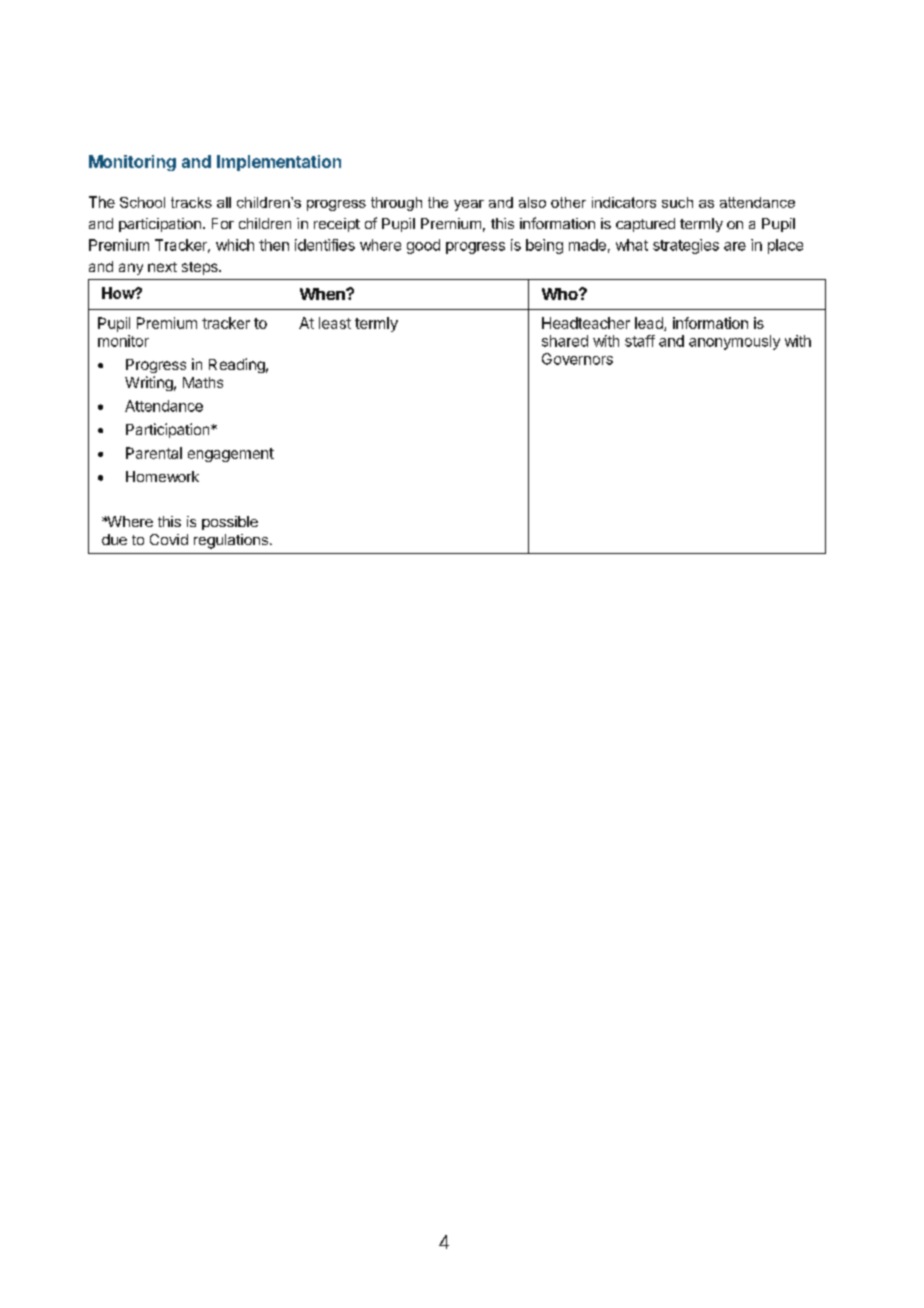  I want to click on engagement, so click(231, 455).
